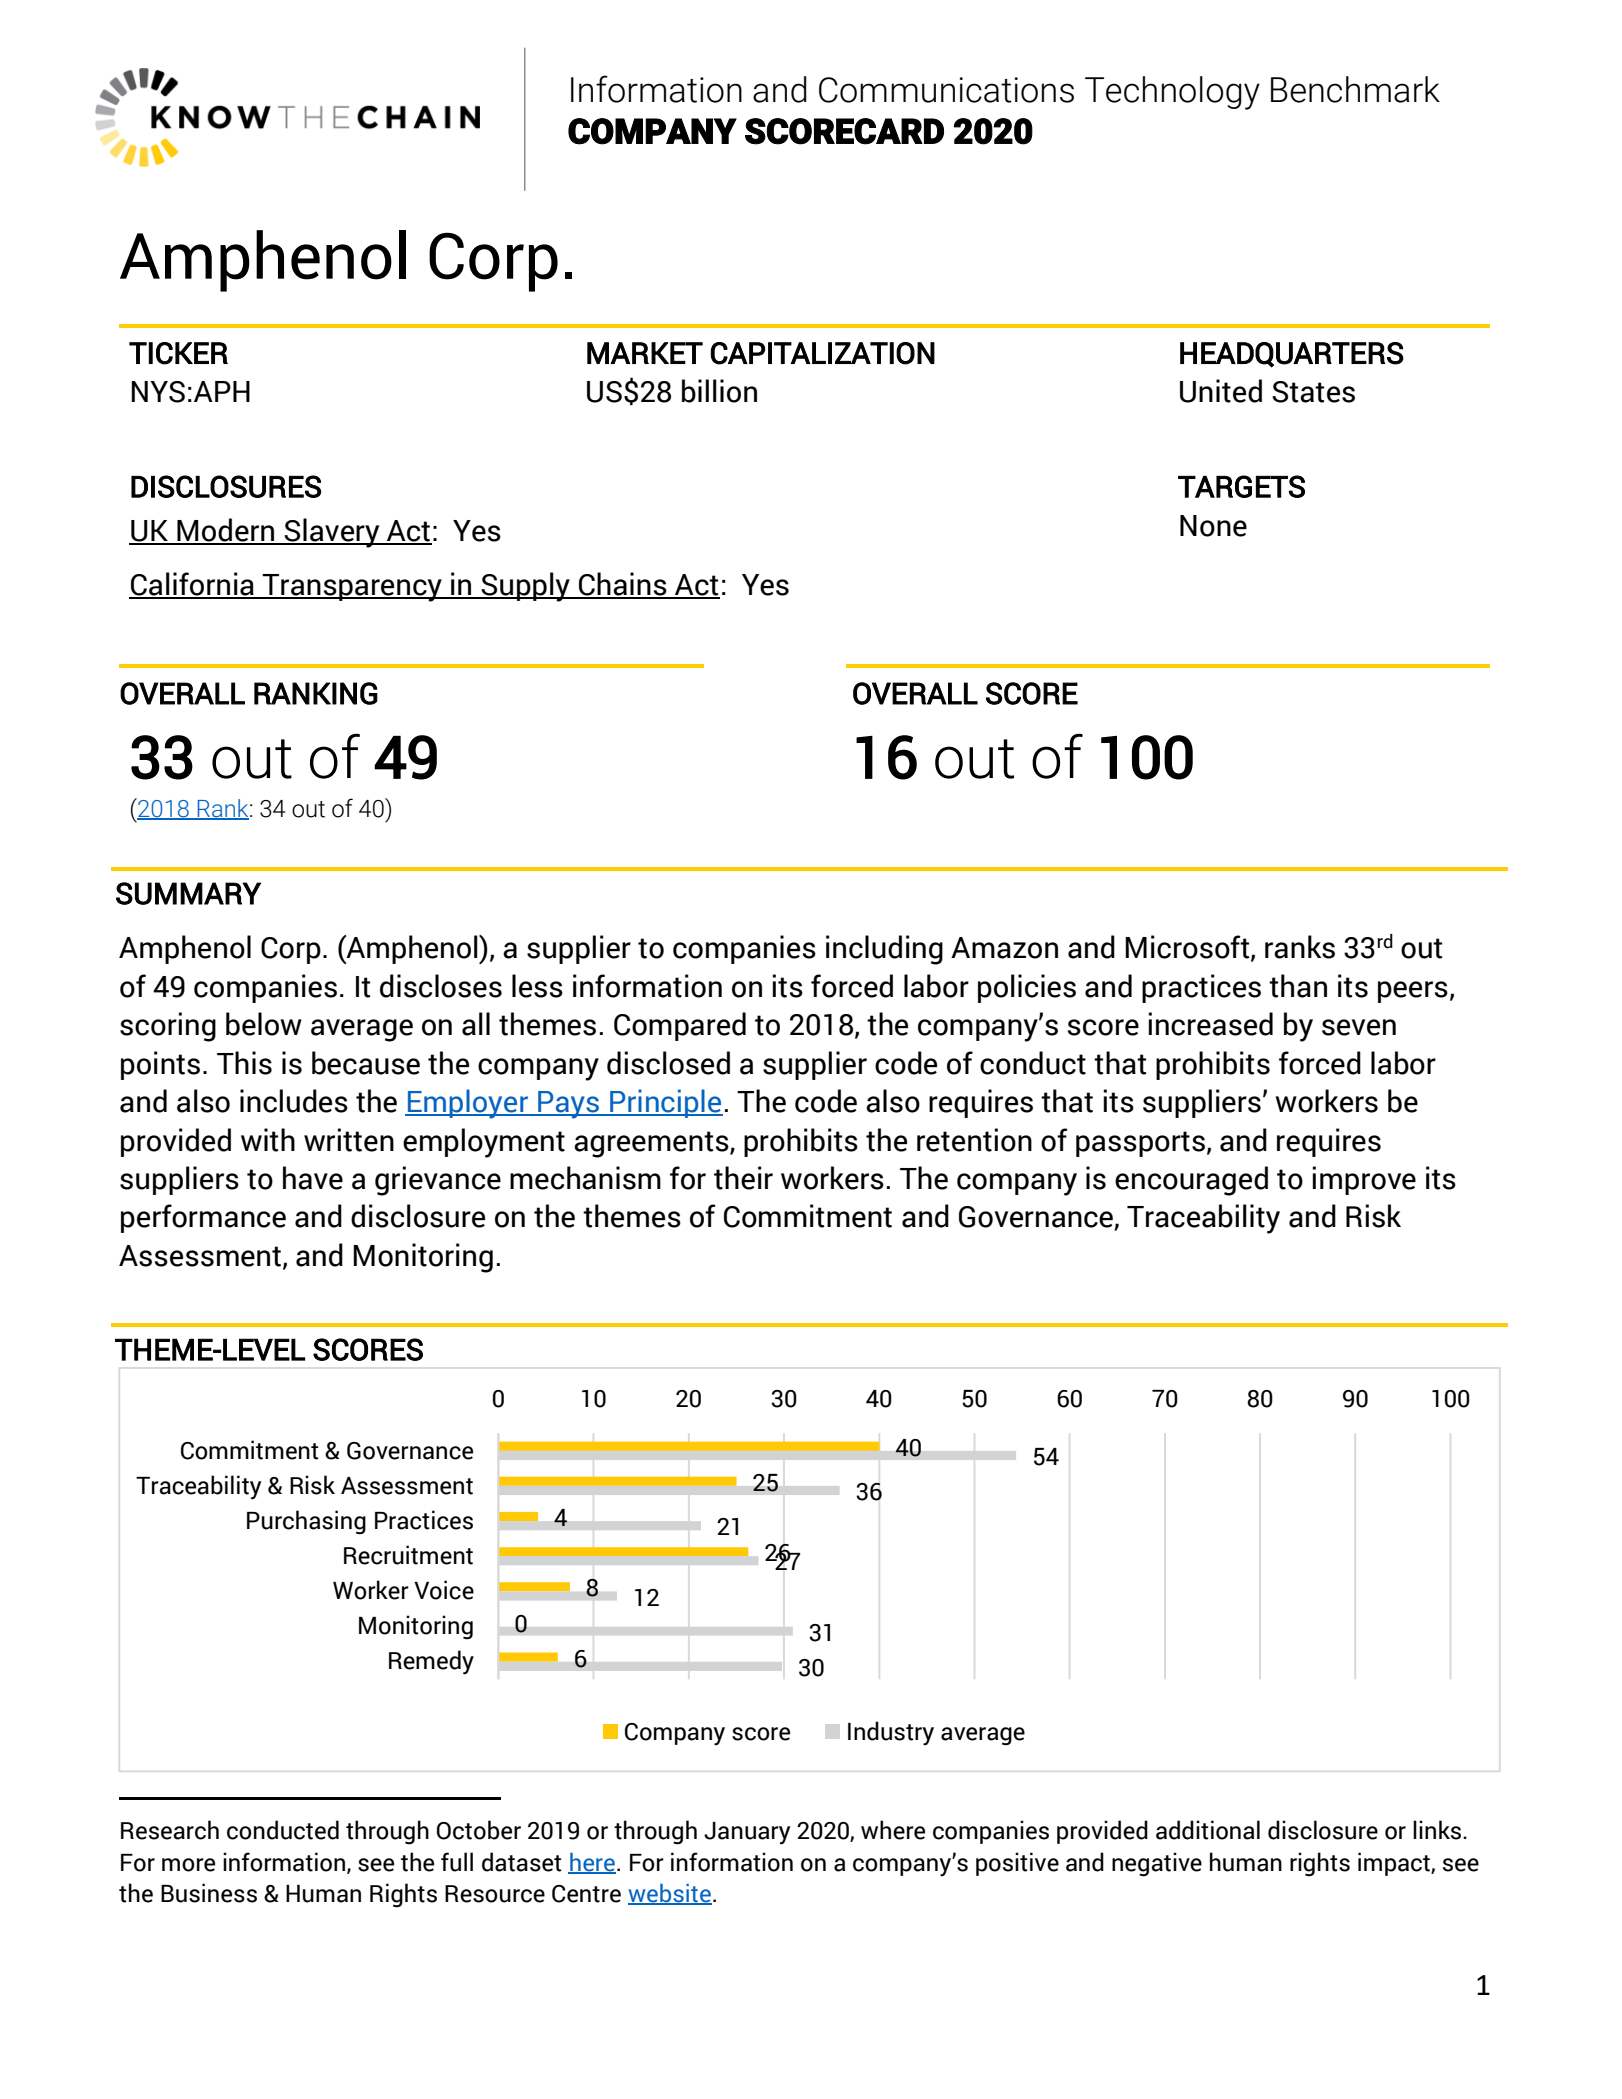 The width and height of the image is (1622, 2099). Describe the element at coordinates (352, 588) in the image. I see `Transparency` at that location.
